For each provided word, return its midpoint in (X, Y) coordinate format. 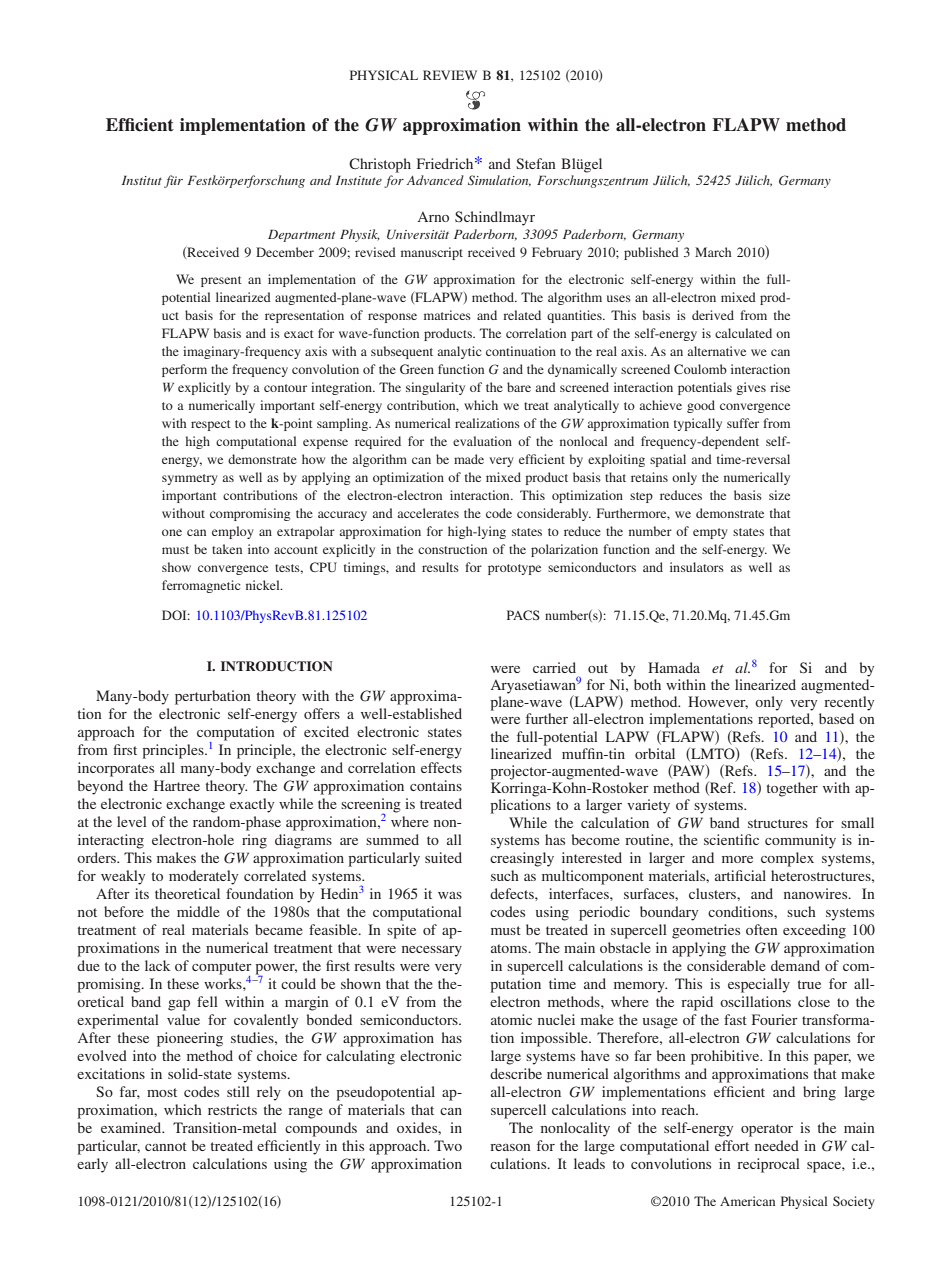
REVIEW (450, 75)
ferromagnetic (201, 586)
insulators (697, 567)
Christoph (380, 165)
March (713, 252)
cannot (166, 1146)
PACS (523, 615)
